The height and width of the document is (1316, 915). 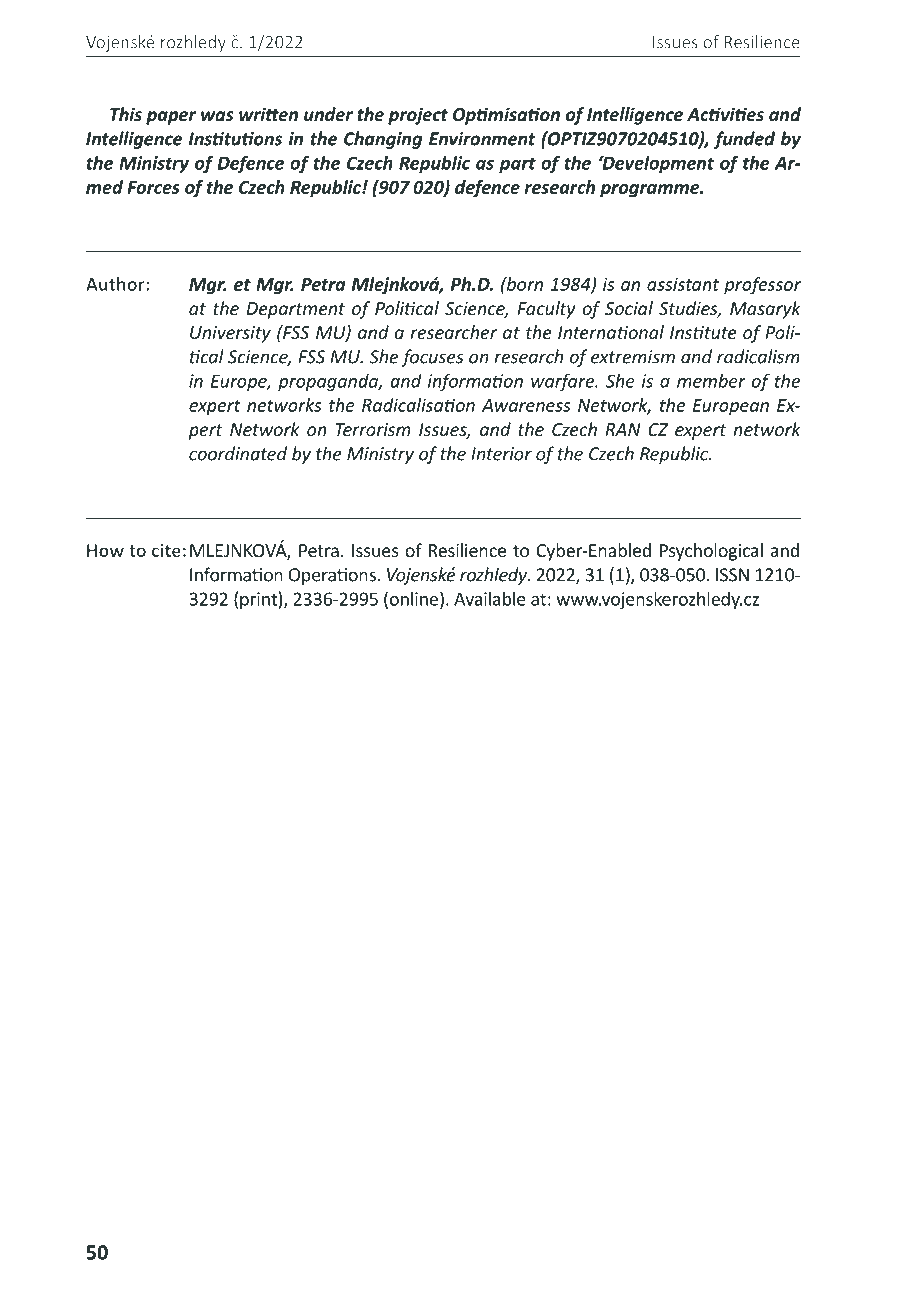 I want to click on Interior, so click(x=501, y=454).
